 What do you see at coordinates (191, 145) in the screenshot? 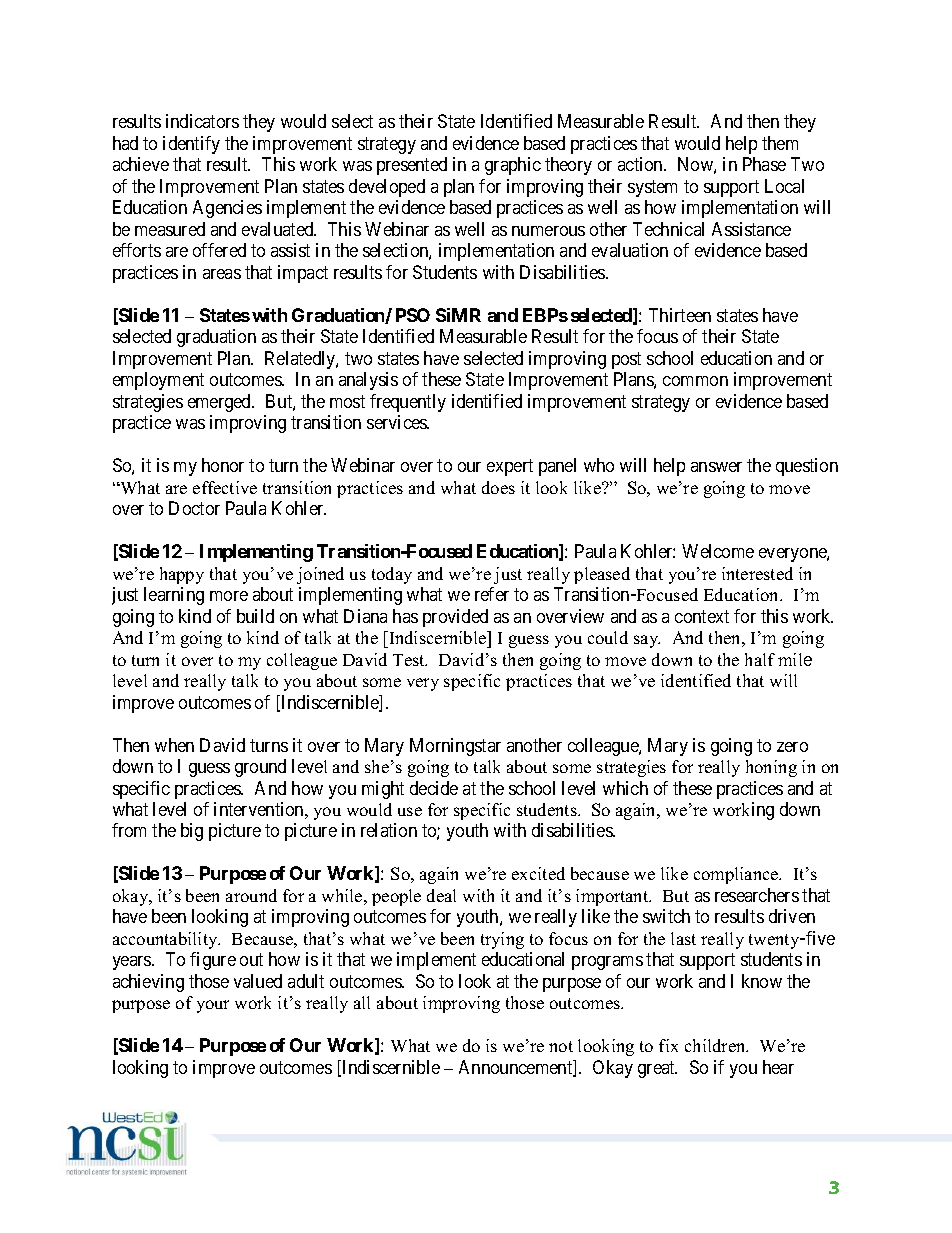
I see `identify` at bounding box center [191, 145].
